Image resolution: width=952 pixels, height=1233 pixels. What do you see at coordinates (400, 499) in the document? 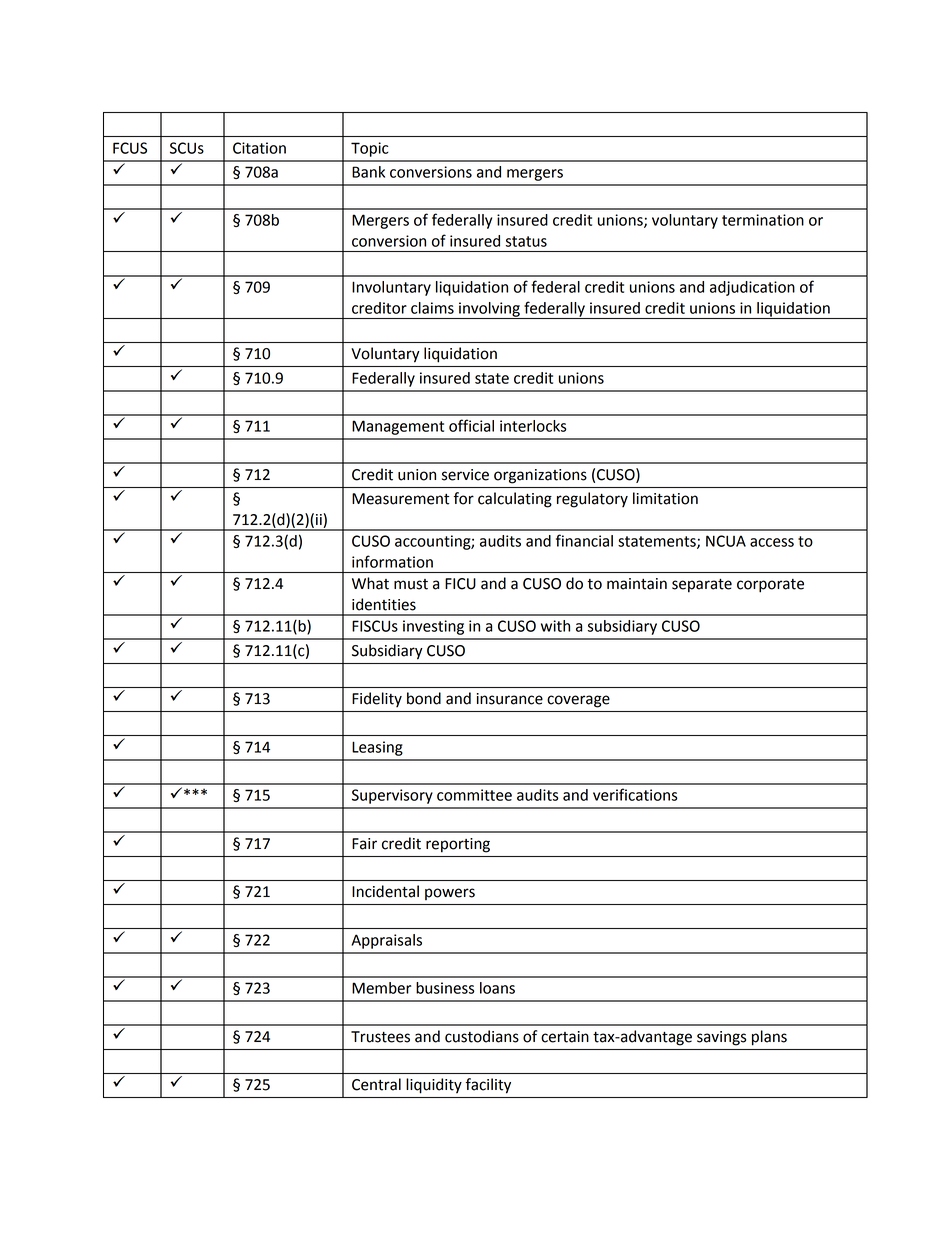
I see `Measurement` at bounding box center [400, 499].
